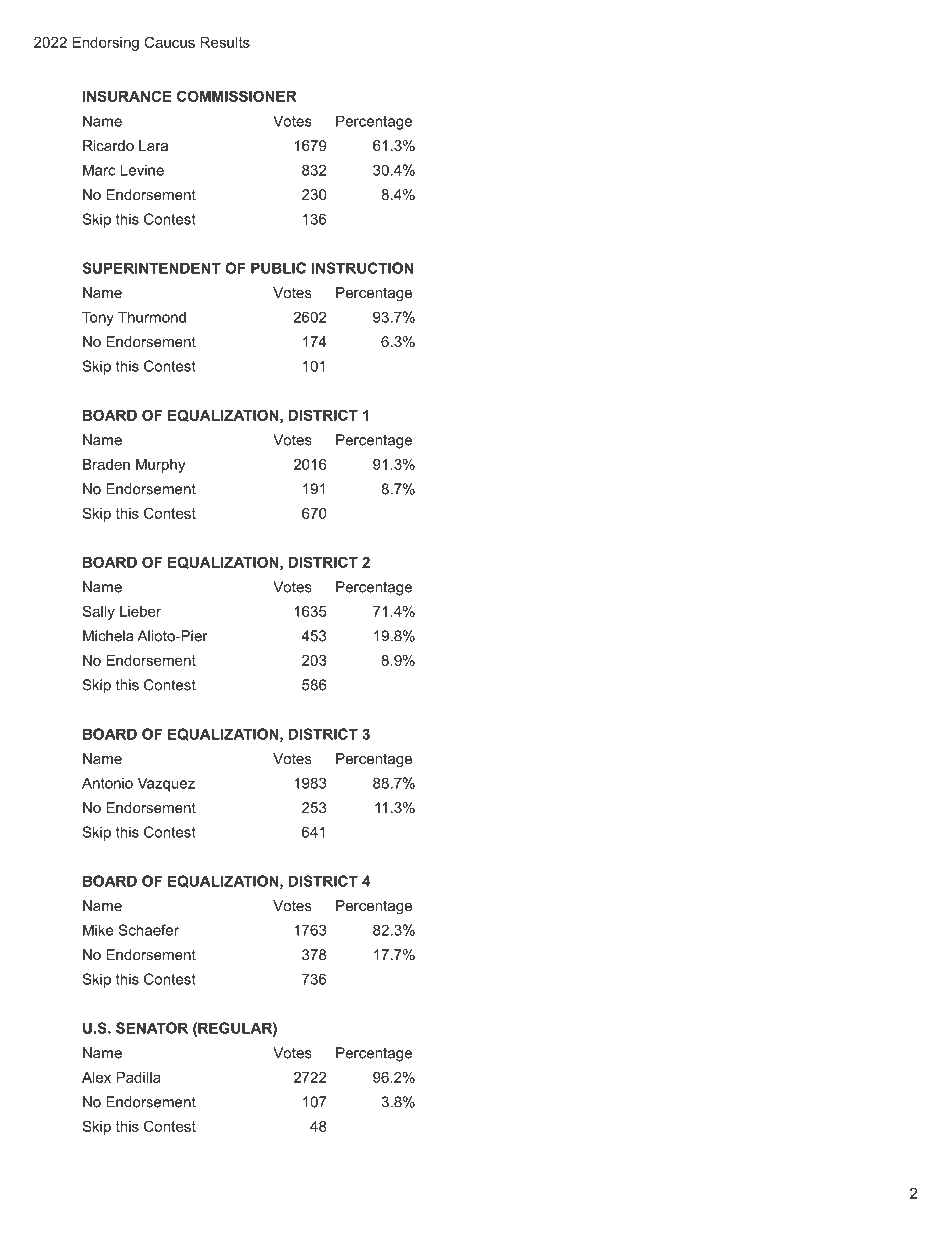  Describe the element at coordinates (152, 317) in the screenshot. I see `Thurmond` at that location.
